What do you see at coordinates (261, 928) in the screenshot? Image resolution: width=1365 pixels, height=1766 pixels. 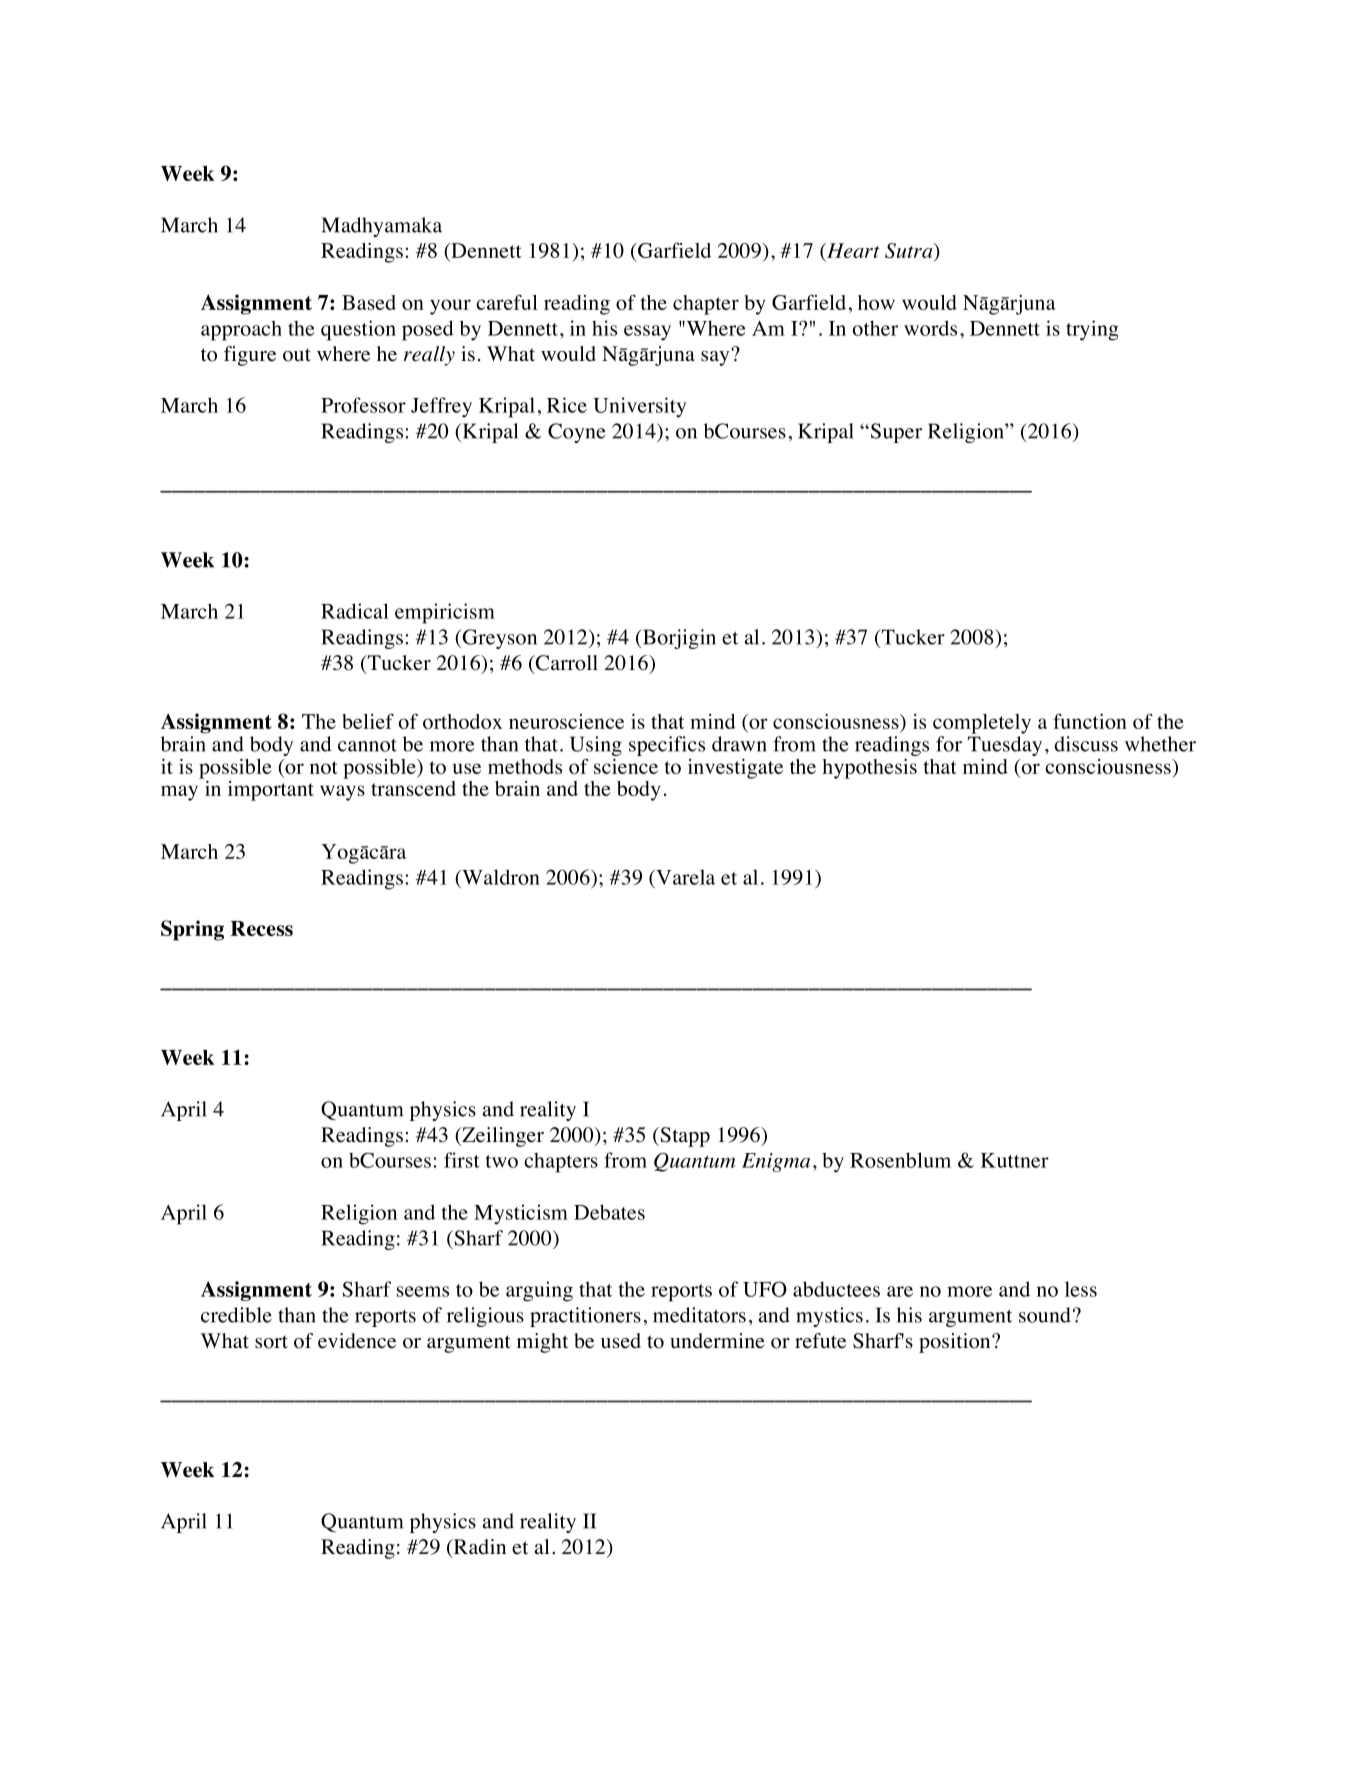 I see `Recess` at bounding box center [261, 928].
